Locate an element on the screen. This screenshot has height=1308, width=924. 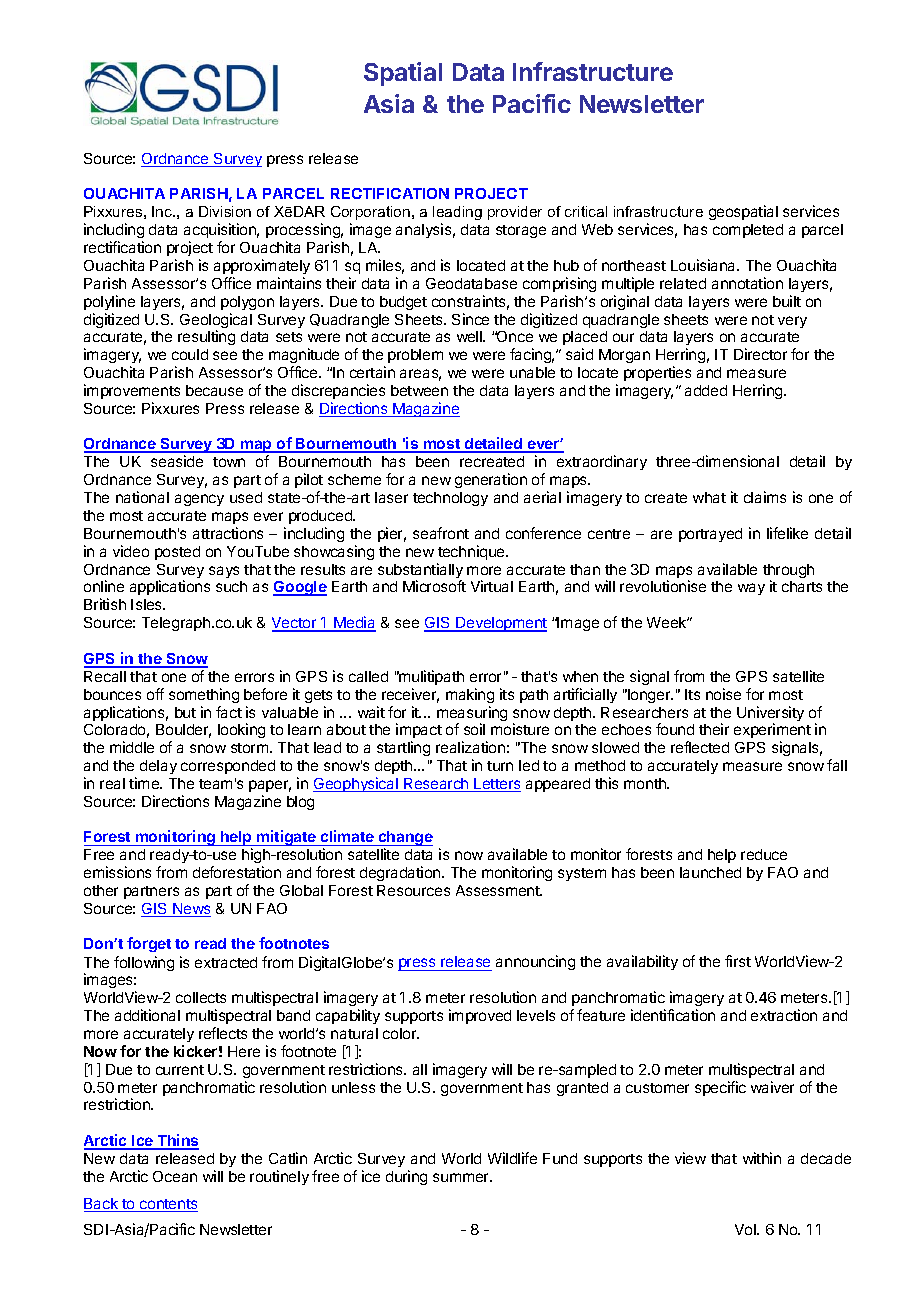
Division is located at coordinates (225, 211).
